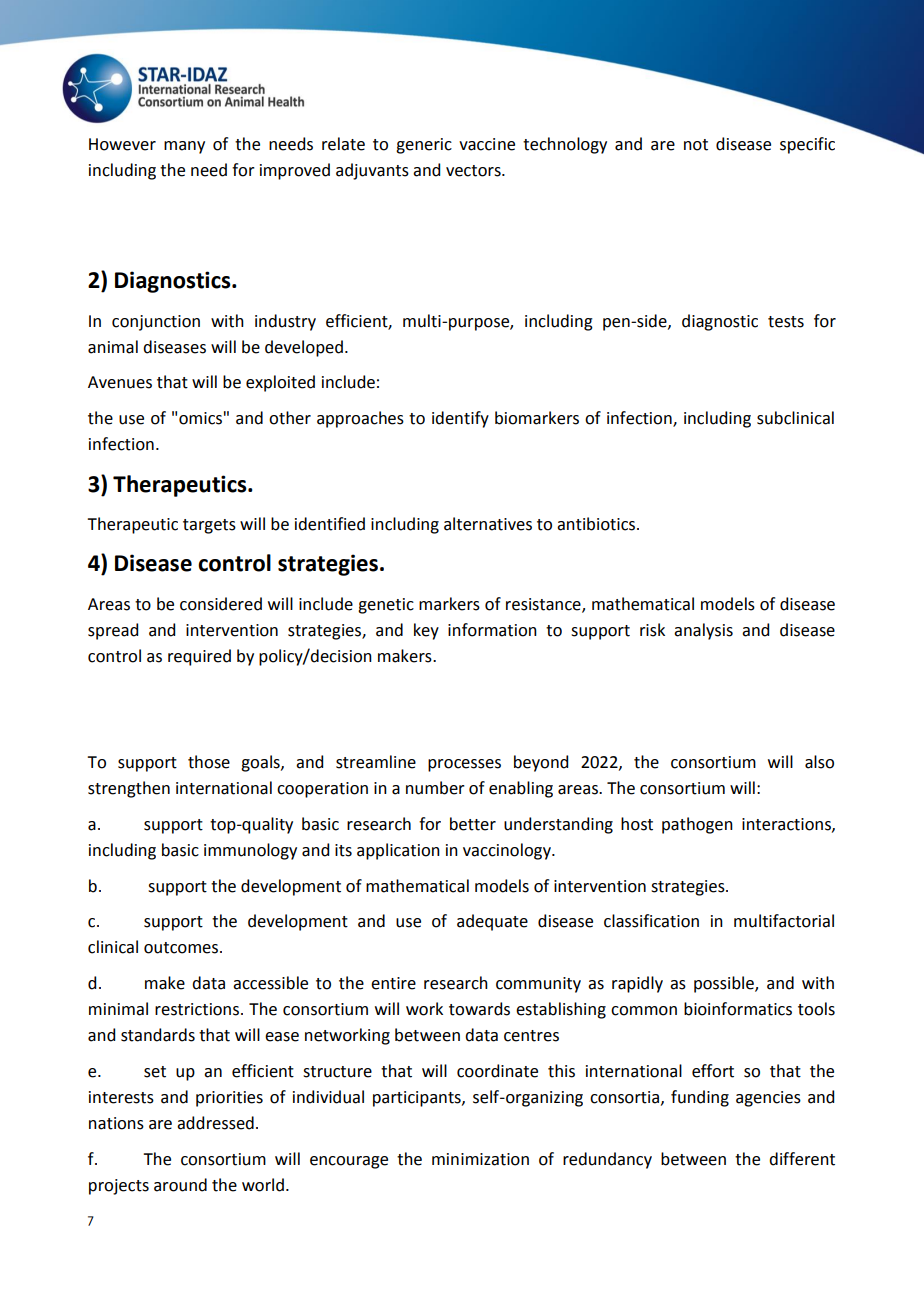 The image size is (924, 1308). Describe the element at coordinates (182, 948) in the page. I see `outcomes` at that location.
